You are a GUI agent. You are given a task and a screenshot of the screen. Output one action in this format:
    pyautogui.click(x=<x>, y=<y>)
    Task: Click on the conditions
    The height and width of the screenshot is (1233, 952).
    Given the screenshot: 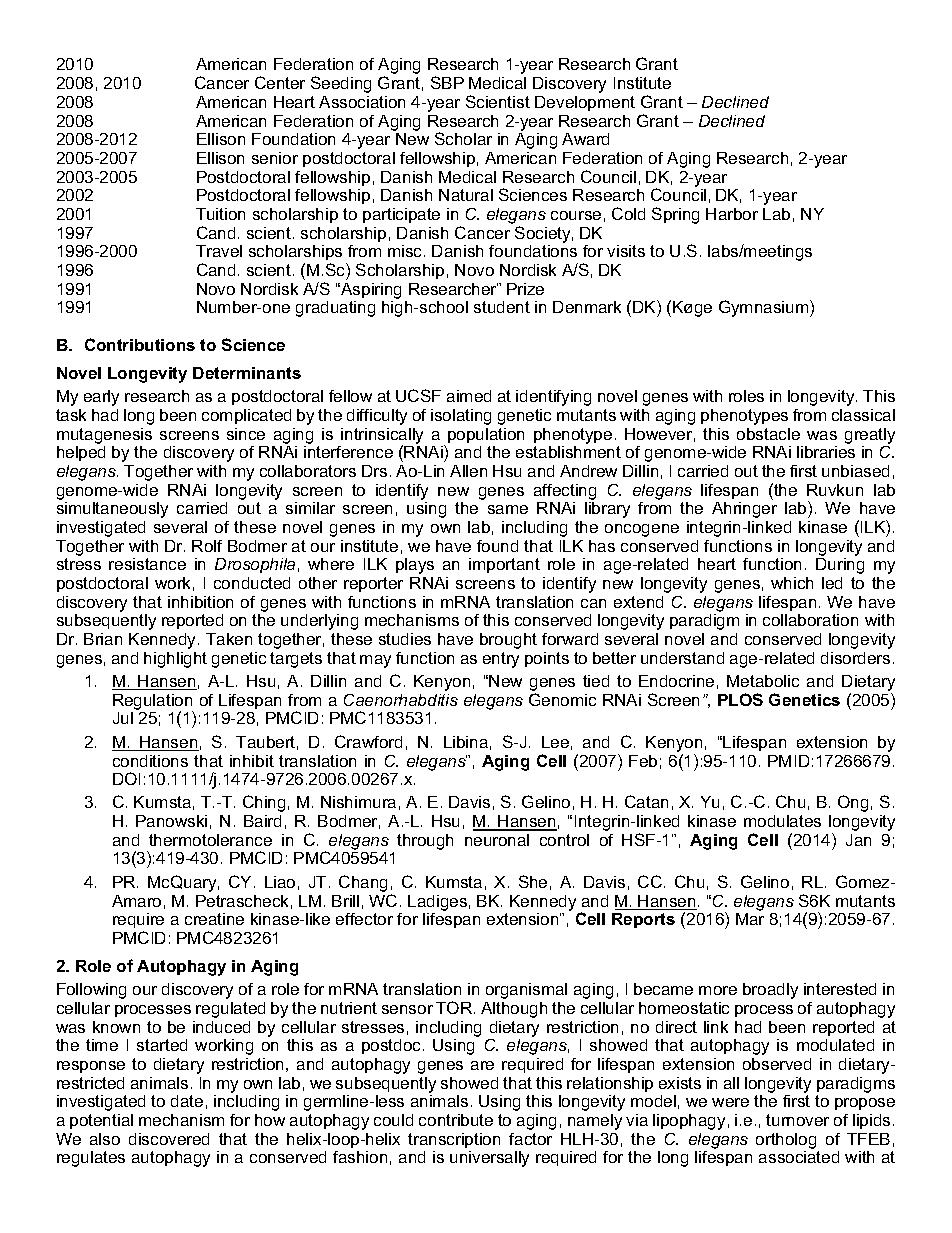 What is the action you would take?
    pyautogui.click(x=150, y=761)
